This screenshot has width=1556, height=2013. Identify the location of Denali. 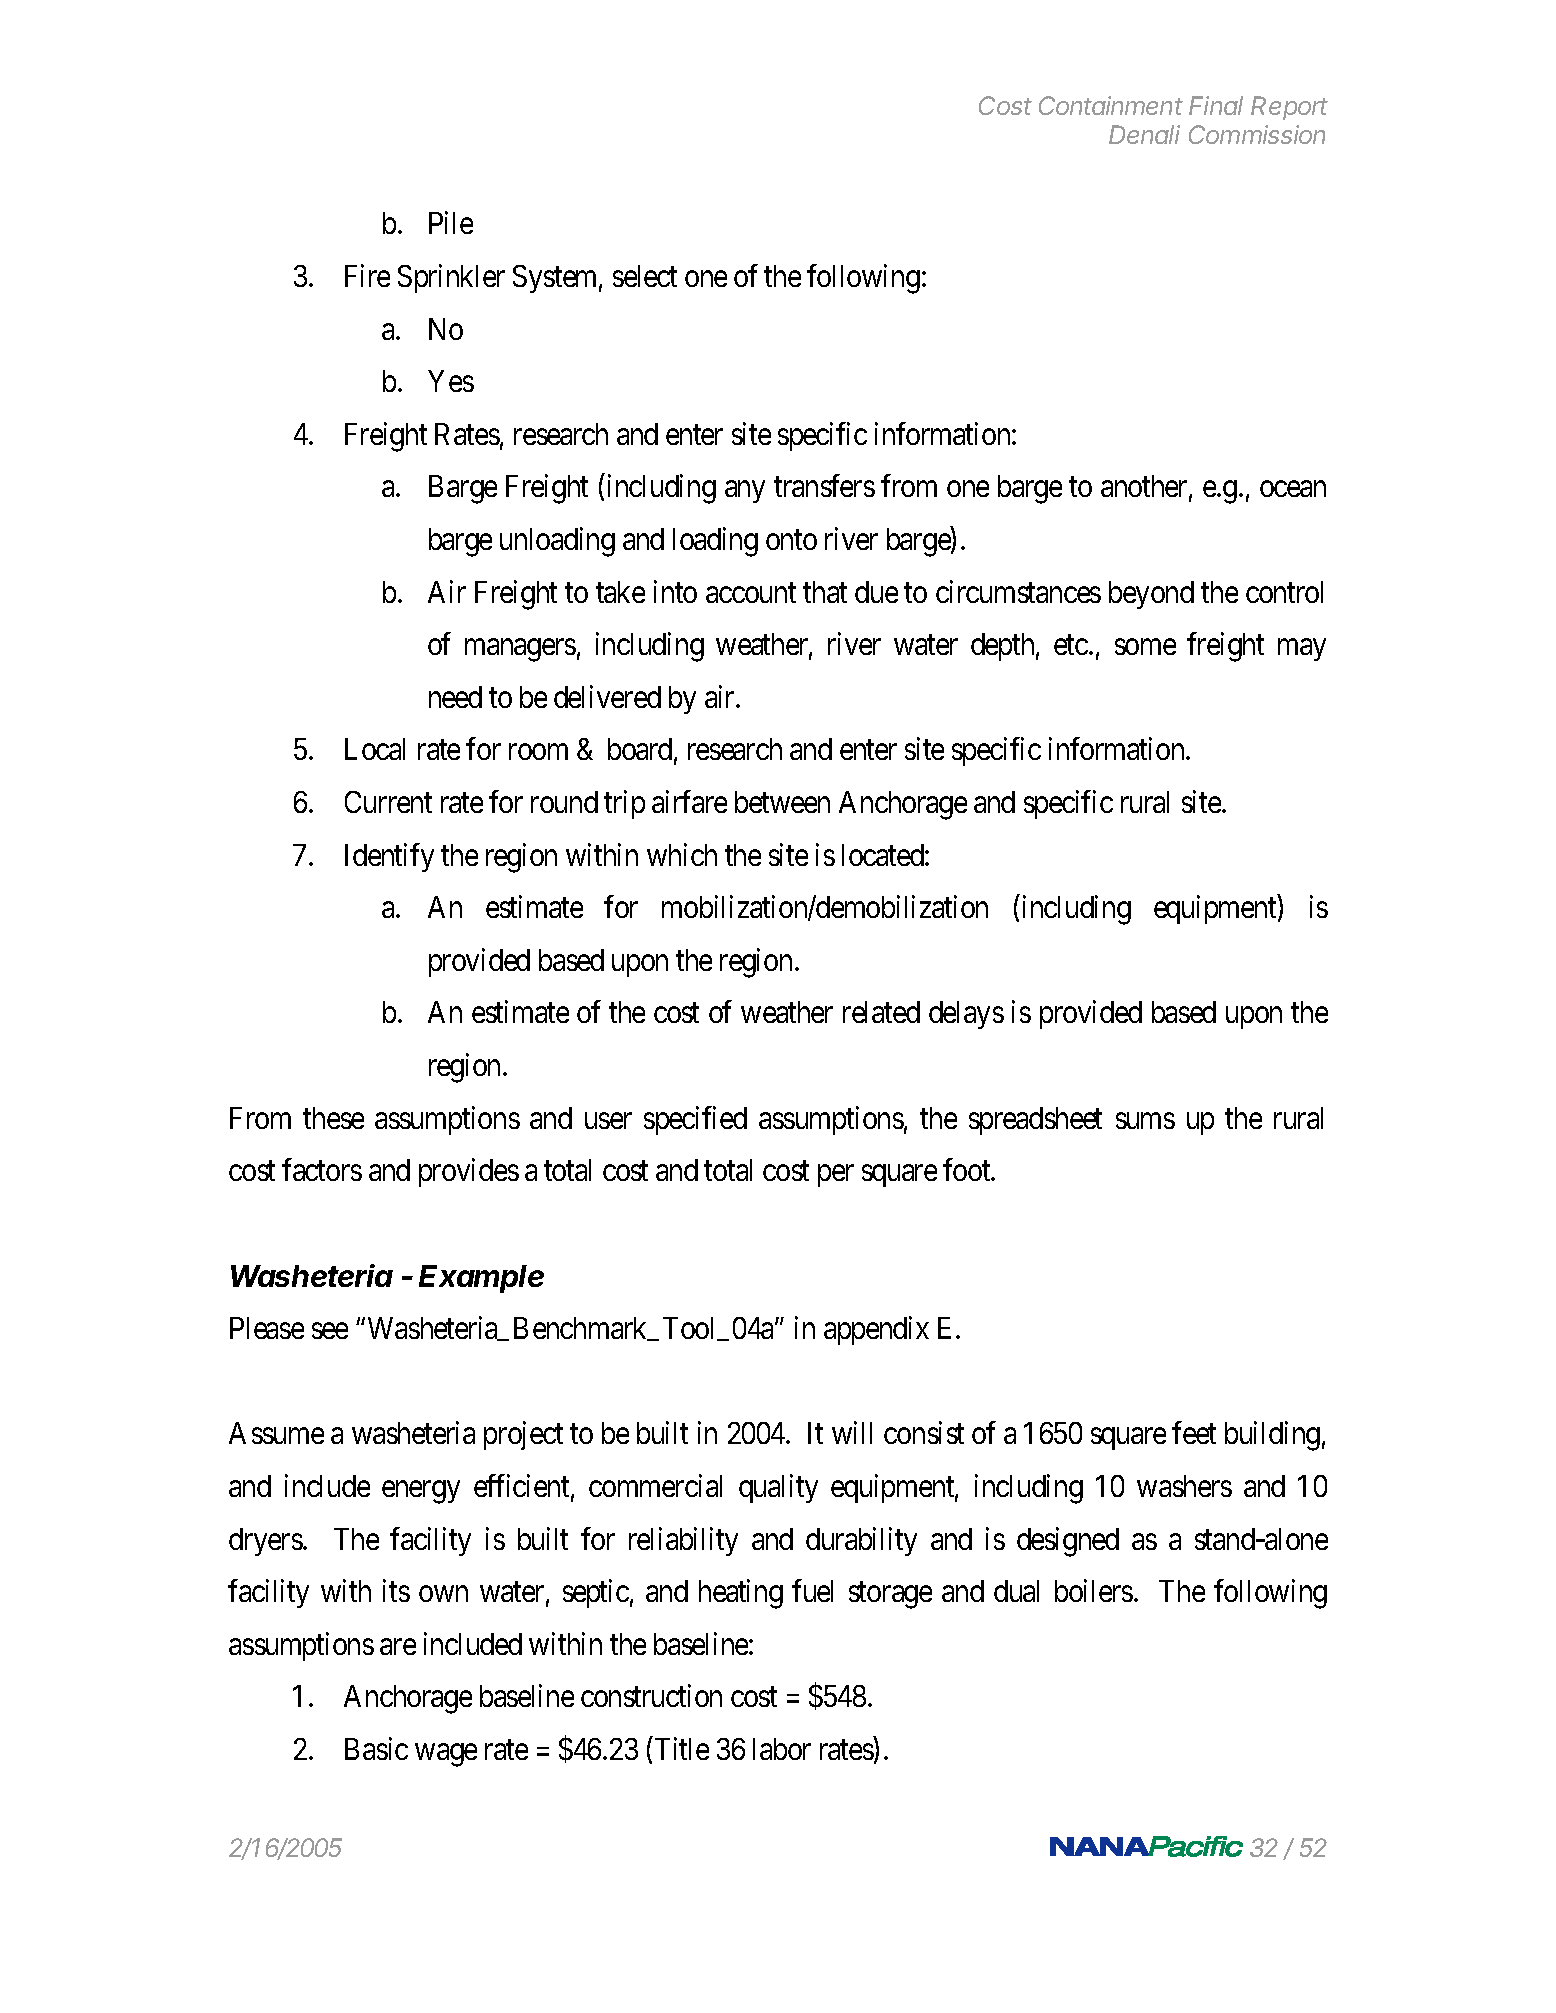
(1144, 134).
